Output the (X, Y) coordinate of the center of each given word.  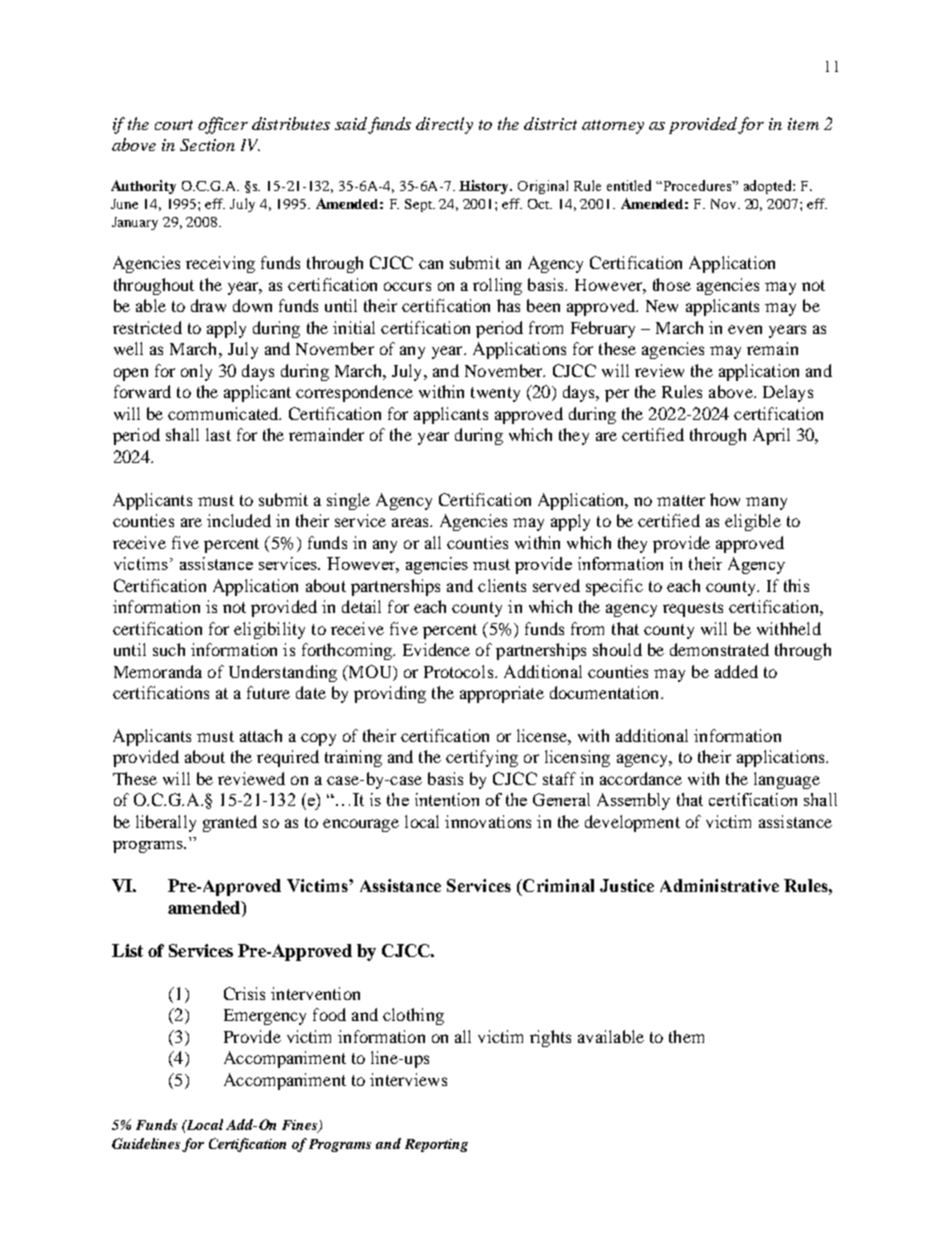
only (196, 372)
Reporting (436, 1145)
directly (444, 125)
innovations (488, 821)
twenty (495, 394)
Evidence (436, 649)
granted (230, 823)
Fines (301, 1126)
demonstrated (719, 649)
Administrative (719, 885)
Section (207, 145)
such (169, 649)
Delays (788, 393)
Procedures (698, 185)
